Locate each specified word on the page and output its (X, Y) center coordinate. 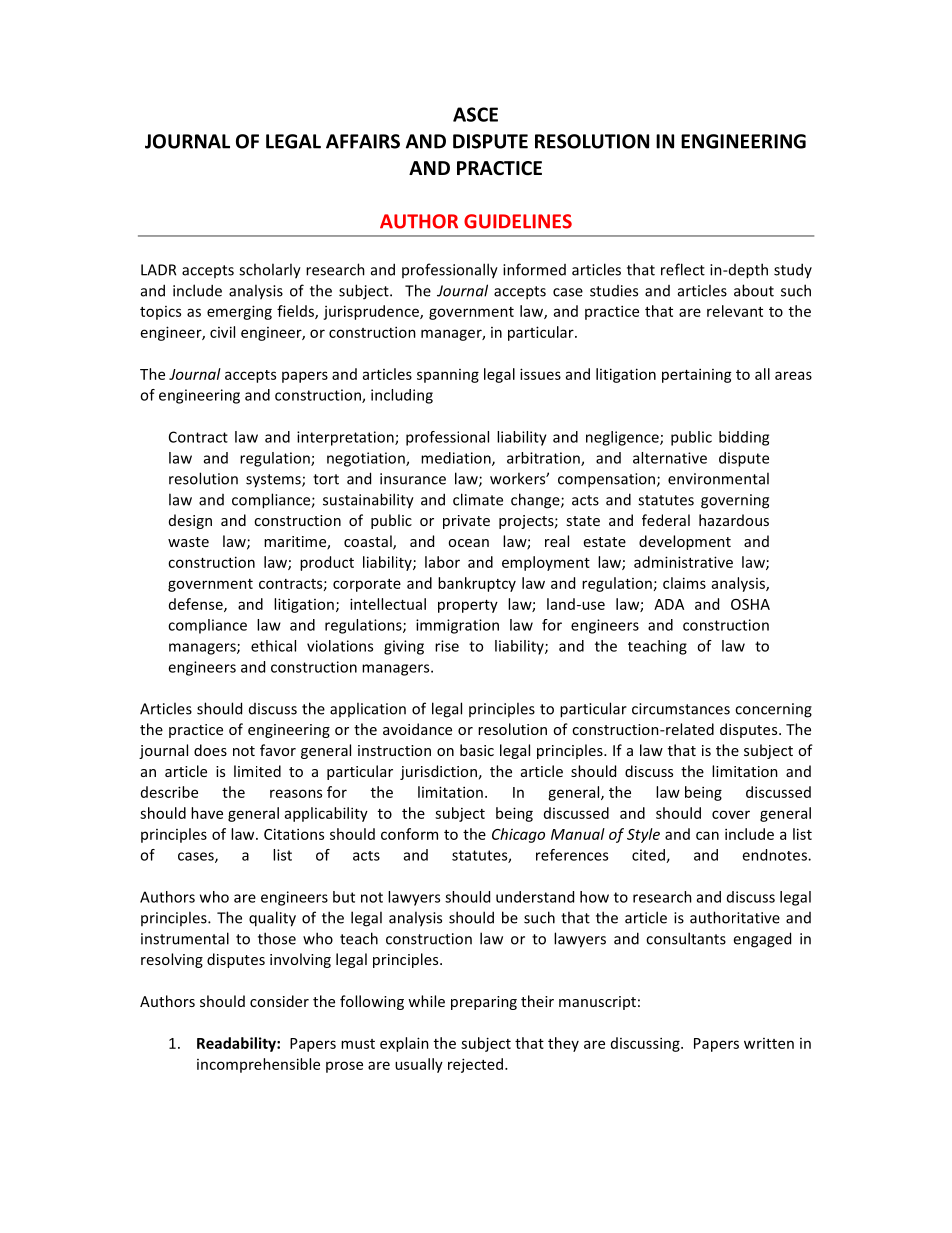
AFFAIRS (363, 141)
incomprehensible (258, 1065)
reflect (683, 269)
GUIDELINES (518, 221)
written (769, 1043)
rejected (477, 1065)
